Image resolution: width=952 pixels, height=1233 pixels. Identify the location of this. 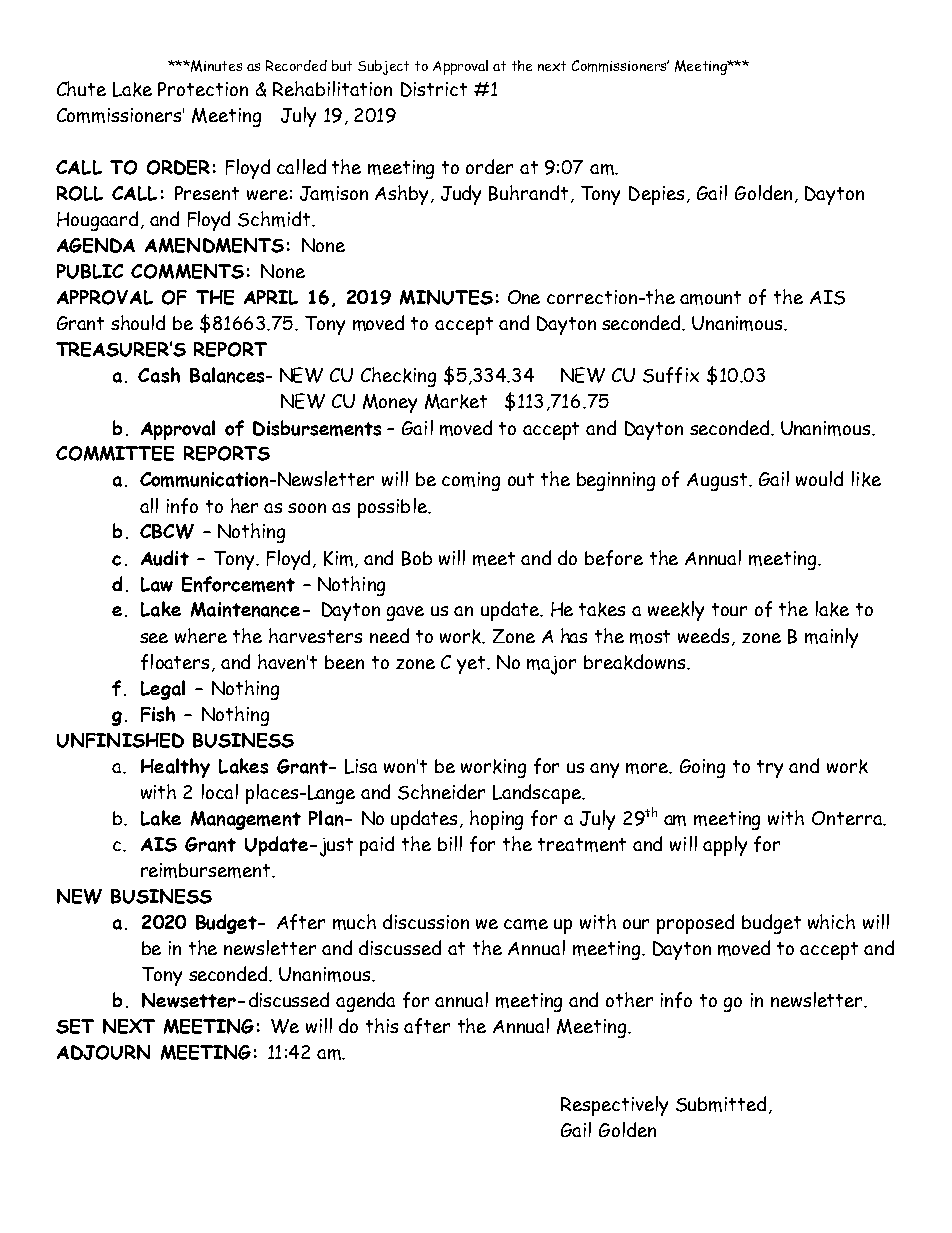
(382, 1025).
